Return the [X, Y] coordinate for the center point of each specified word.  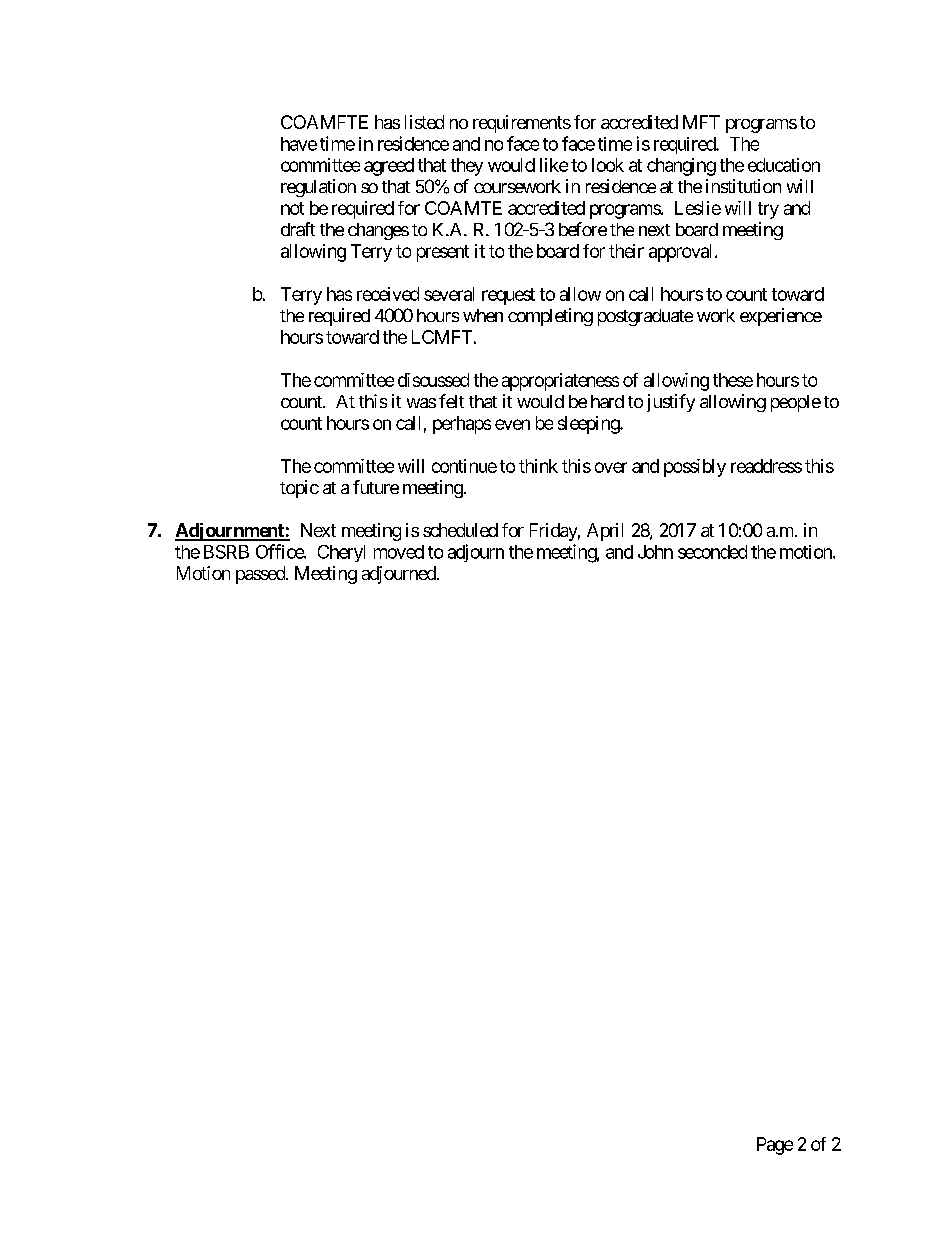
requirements [522, 124]
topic [299, 489]
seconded [712, 552]
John [655, 552]
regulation [318, 188]
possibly [695, 468]
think [538, 466]
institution [743, 186]
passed [261, 575]
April [605, 532]
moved [399, 552]
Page [775, 1146]
